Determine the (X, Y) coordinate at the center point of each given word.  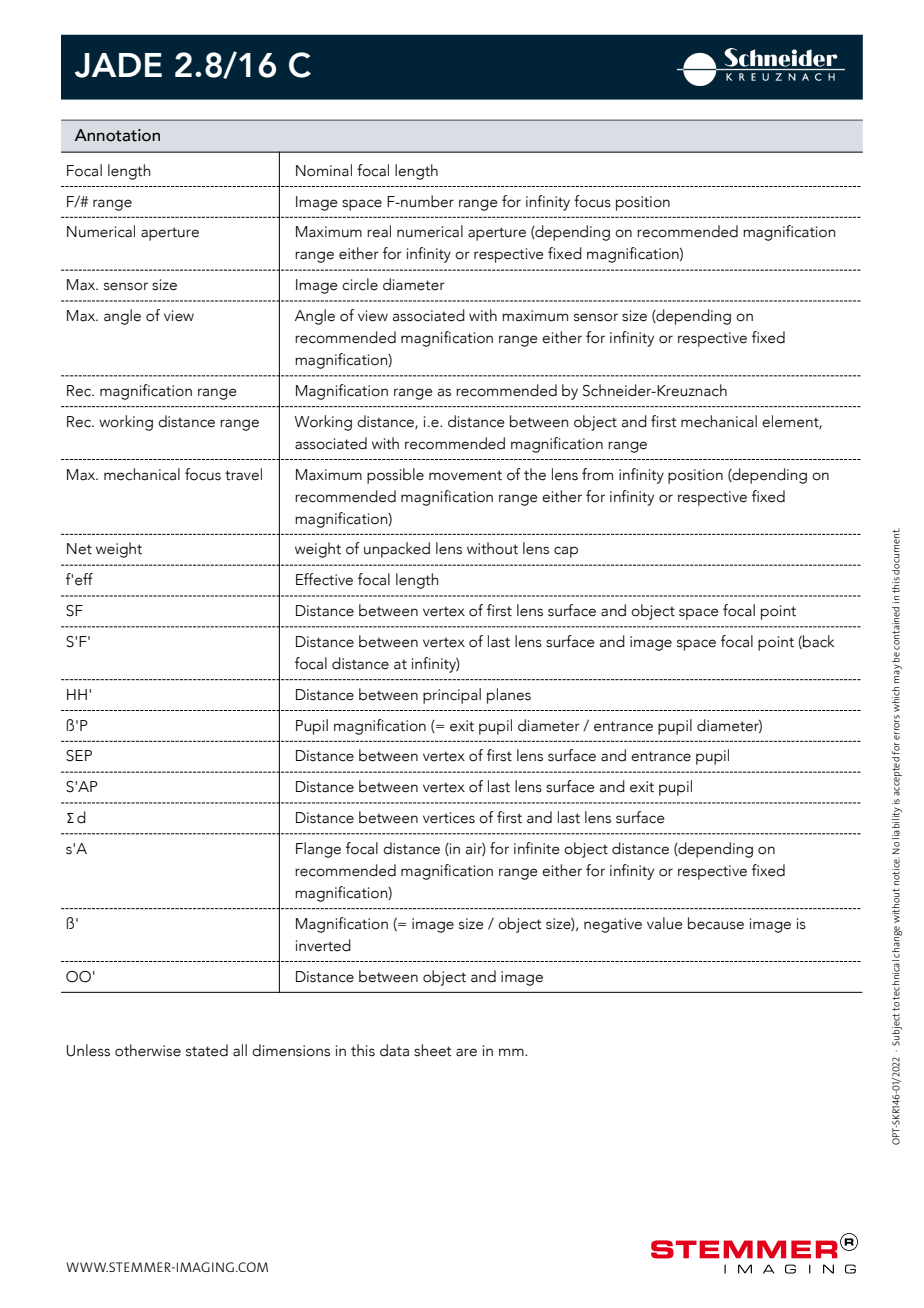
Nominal (324, 170)
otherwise (148, 1050)
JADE (118, 65)
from (597, 474)
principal (452, 696)
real (379, 231)
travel (243, 474)
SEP (79, 756)
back (818, 642)
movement (465, 475)
